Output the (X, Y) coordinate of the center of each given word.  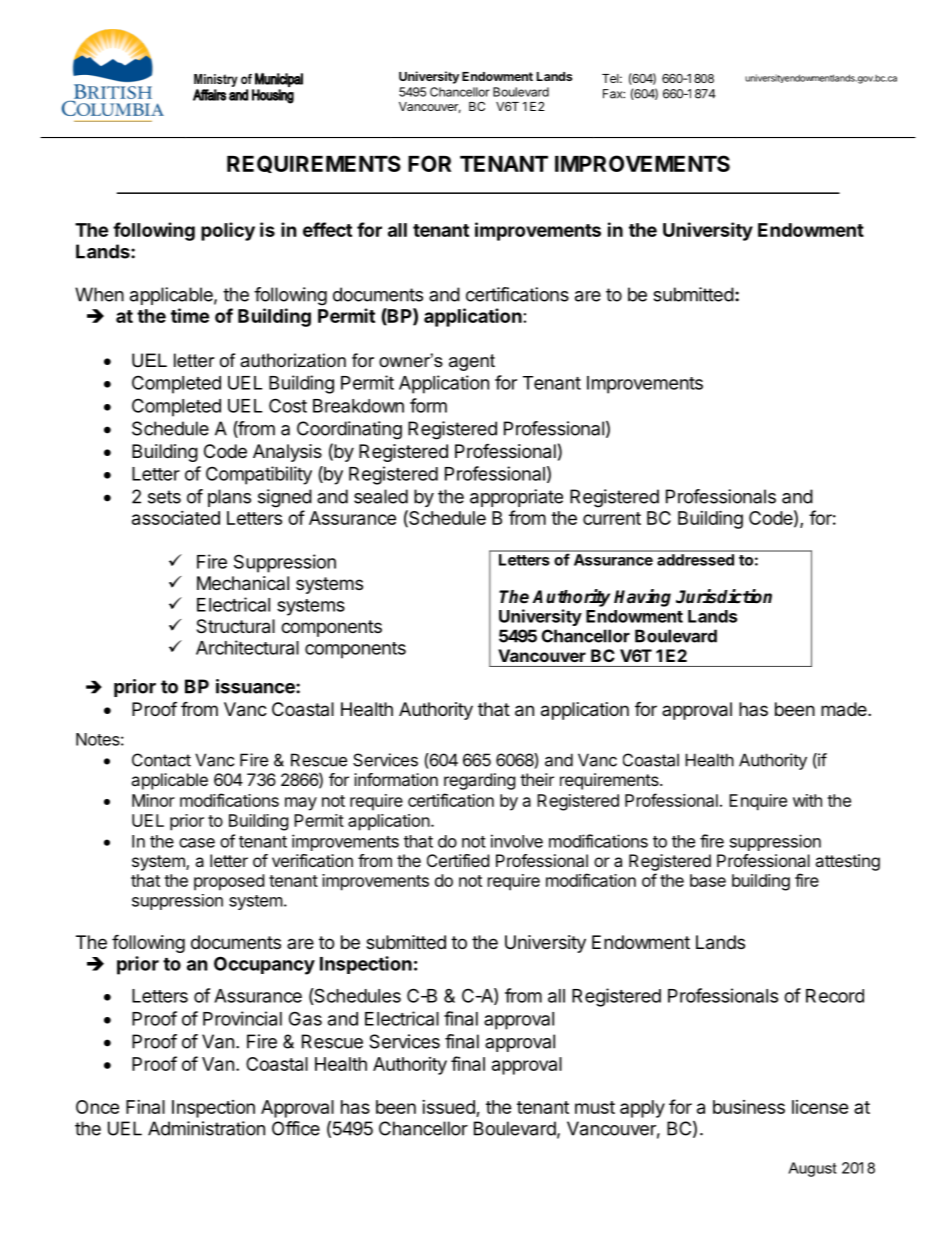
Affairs (209, 95)
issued (449, 1108)
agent (472, 362)
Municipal (279, 79)
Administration (206, 1128)
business (749, 1107)
